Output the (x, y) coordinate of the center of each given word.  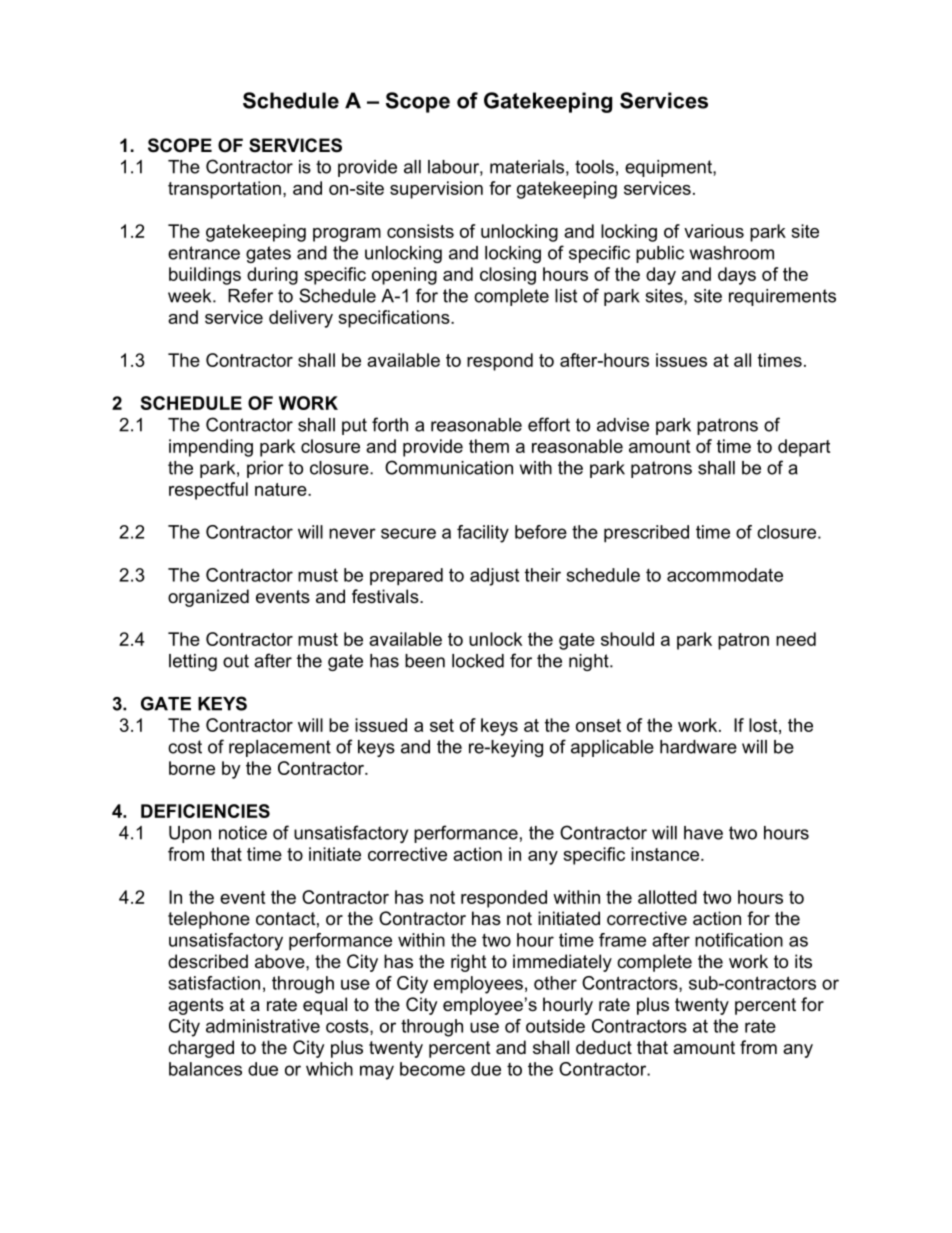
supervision (436, 190)
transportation (224, 190)
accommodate (725, 575)
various (714, 231)
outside (555, 1026)
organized (208, 598)
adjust (494, 577)
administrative (263, 1026)
